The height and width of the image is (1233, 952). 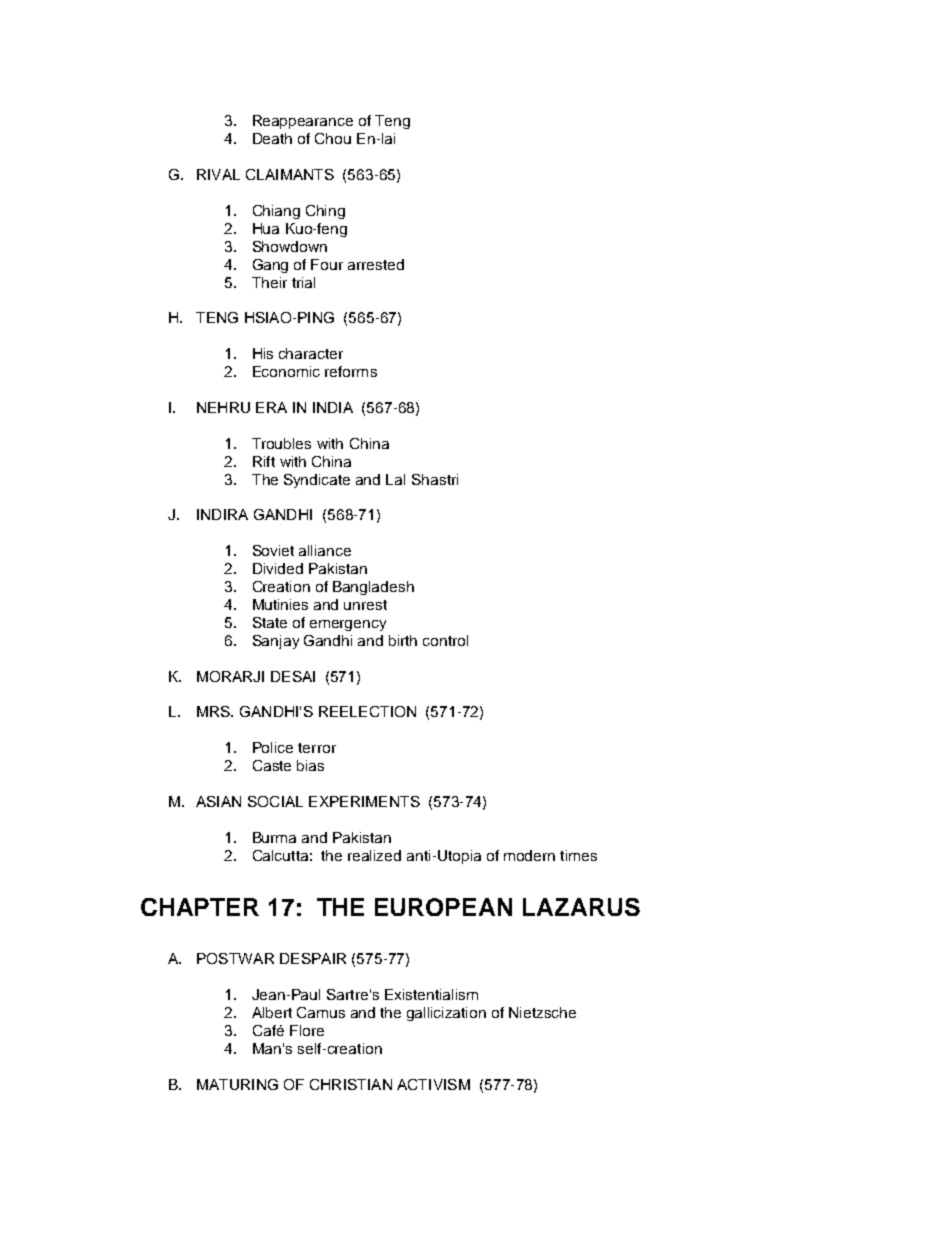 I want to click on State, so click(x=270, y=622).
